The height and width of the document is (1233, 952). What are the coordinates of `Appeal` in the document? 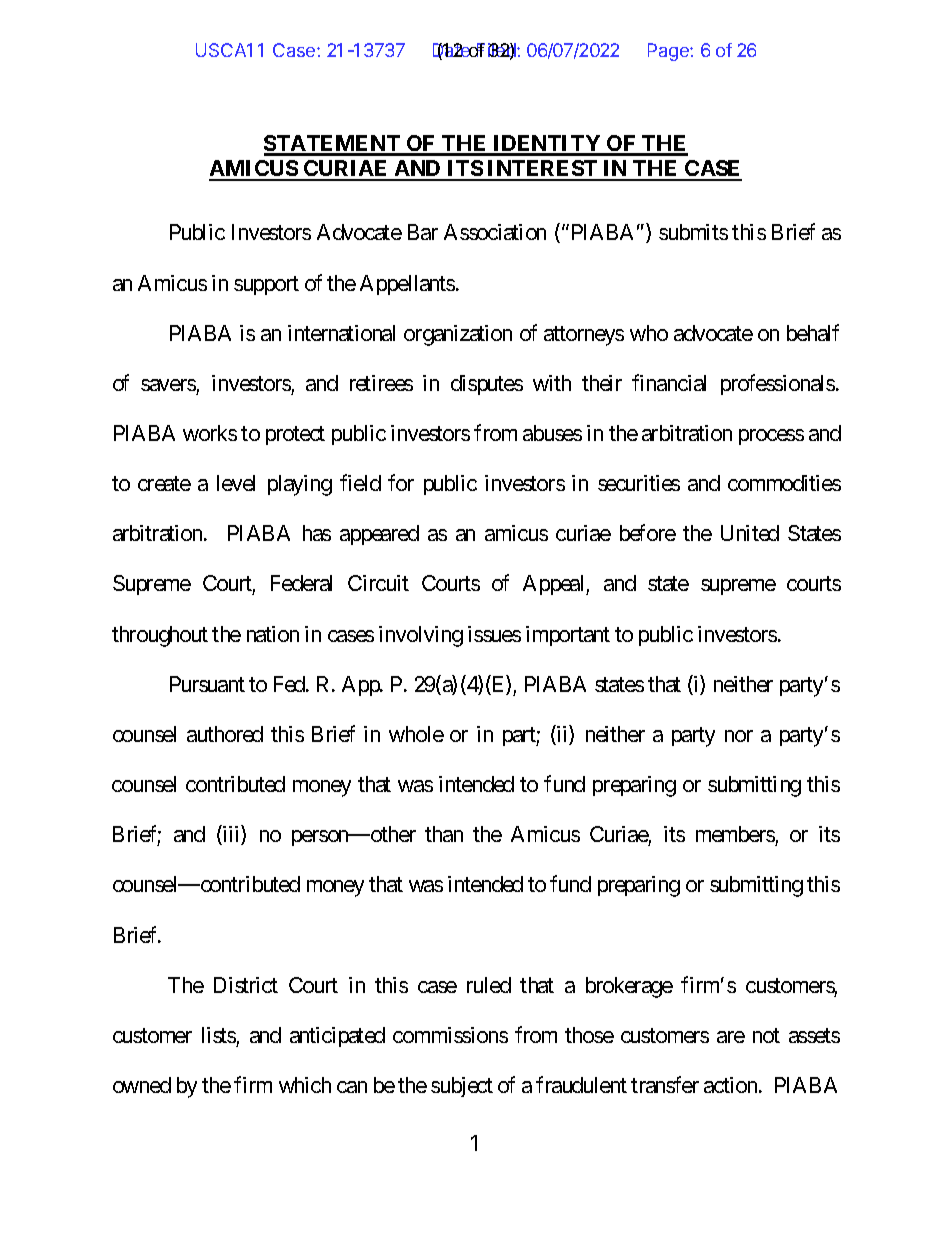 It's located at (555, 585).
